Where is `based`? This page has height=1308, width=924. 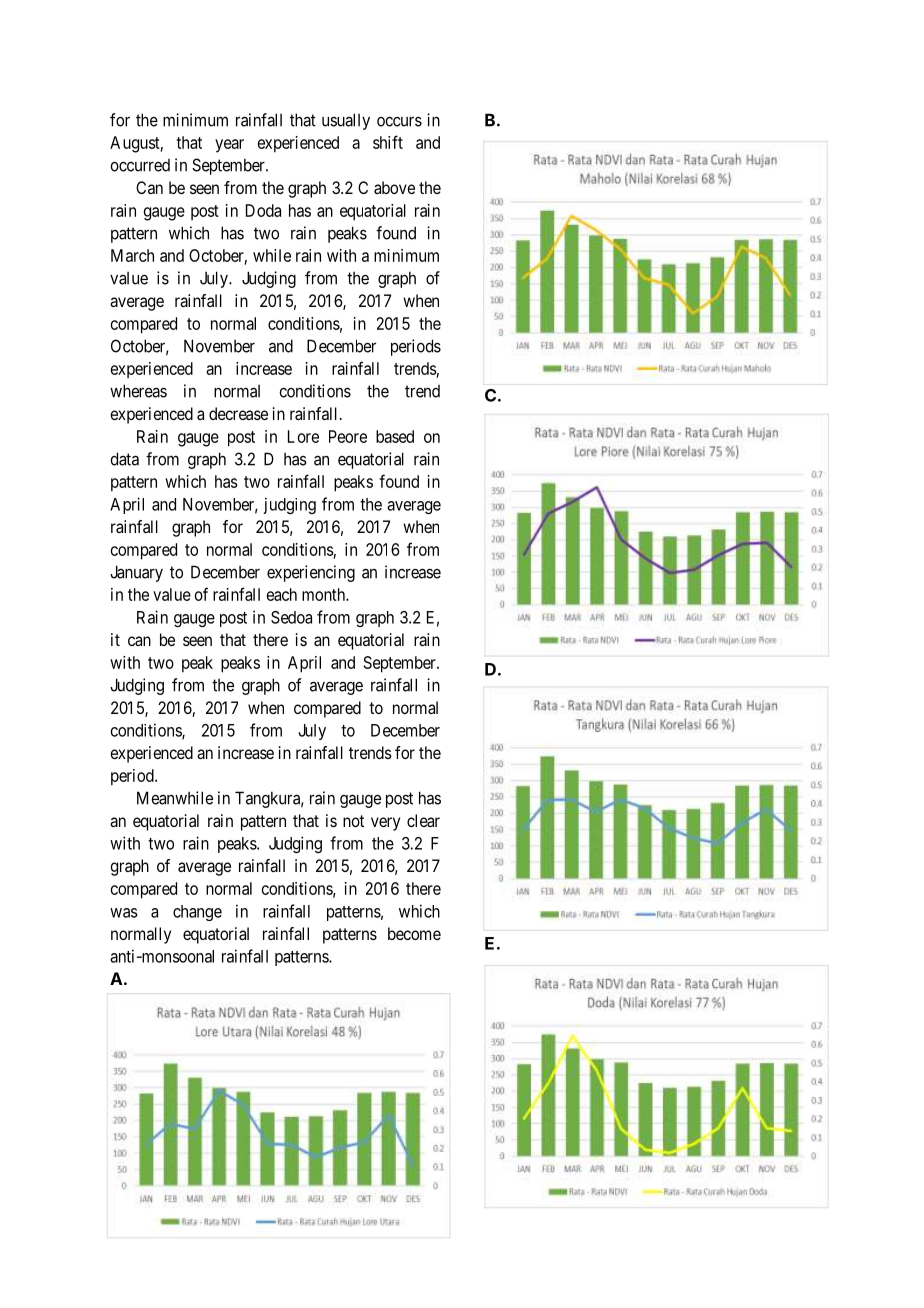 based is located at coordinates (395, 436).
